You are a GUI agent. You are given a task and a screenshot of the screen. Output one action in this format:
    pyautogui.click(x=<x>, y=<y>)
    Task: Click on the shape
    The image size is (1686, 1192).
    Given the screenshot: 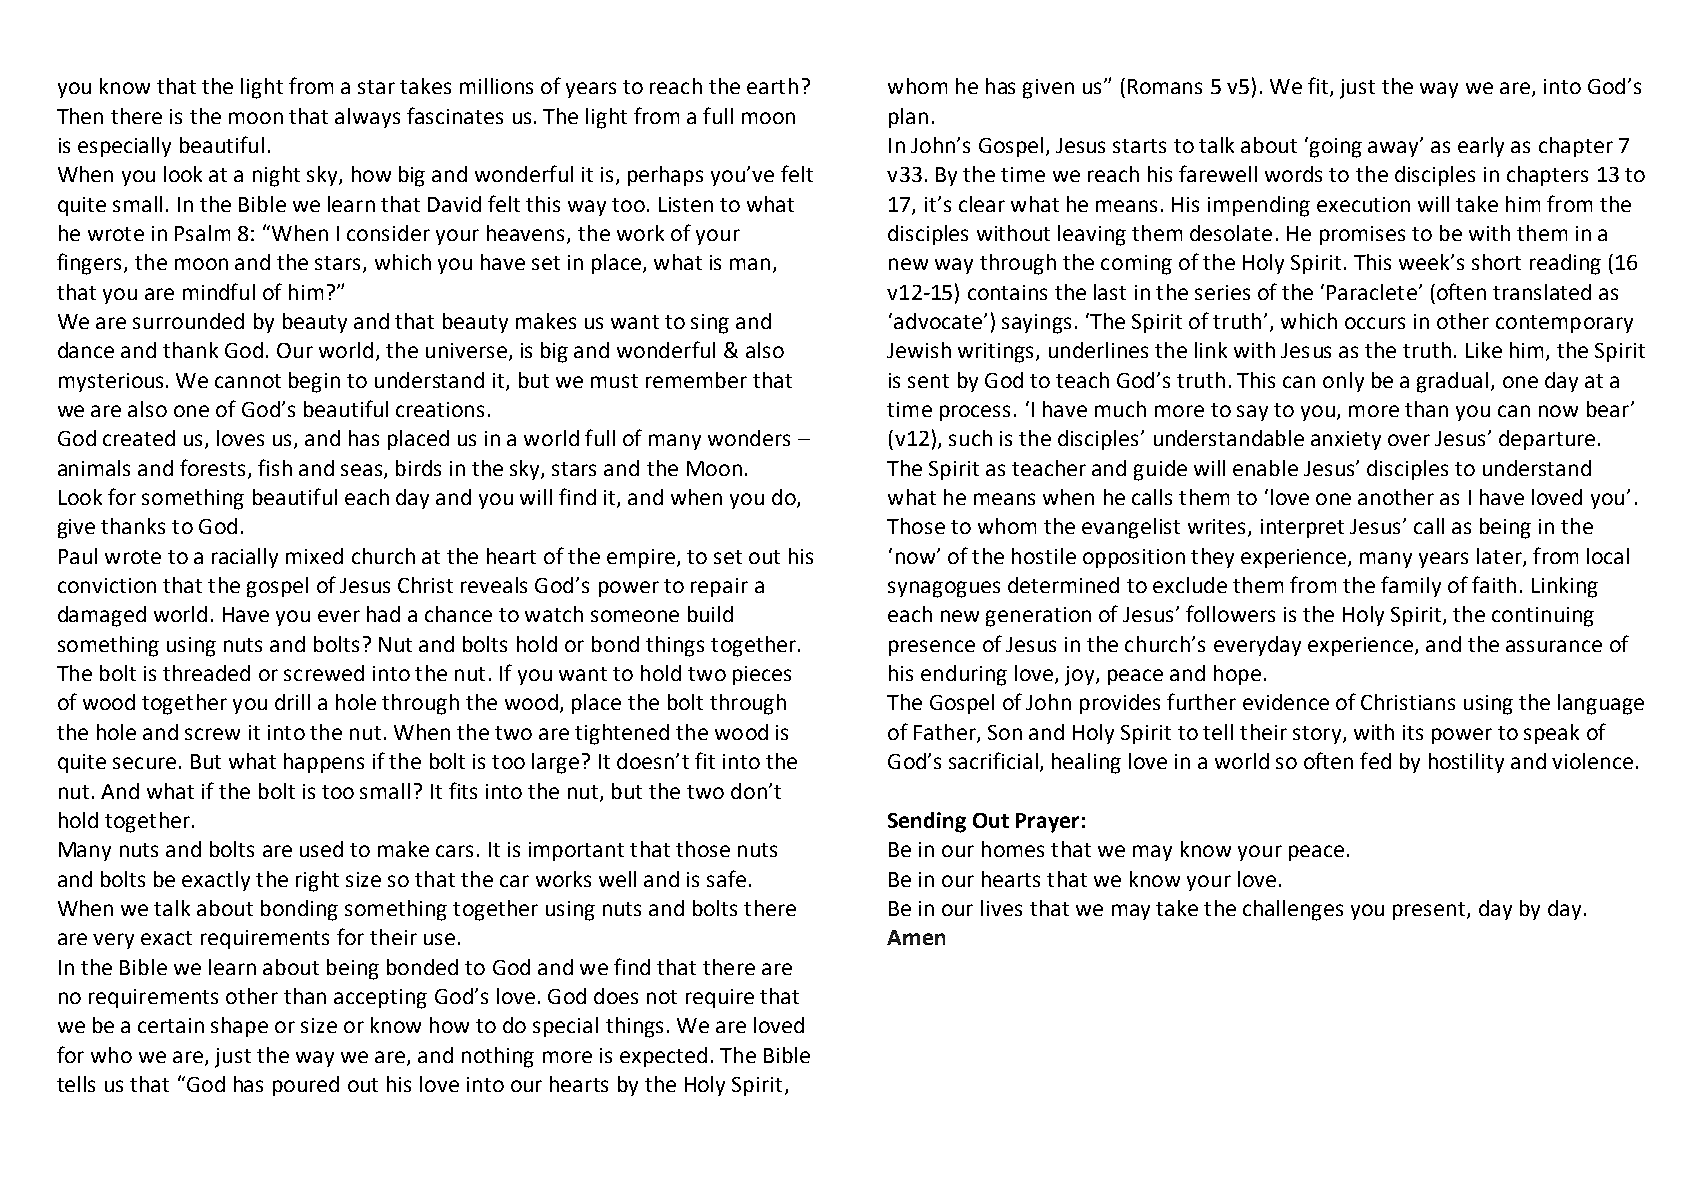 What is the action you would take?
    pyautogui.click(x=239, y=1027)
